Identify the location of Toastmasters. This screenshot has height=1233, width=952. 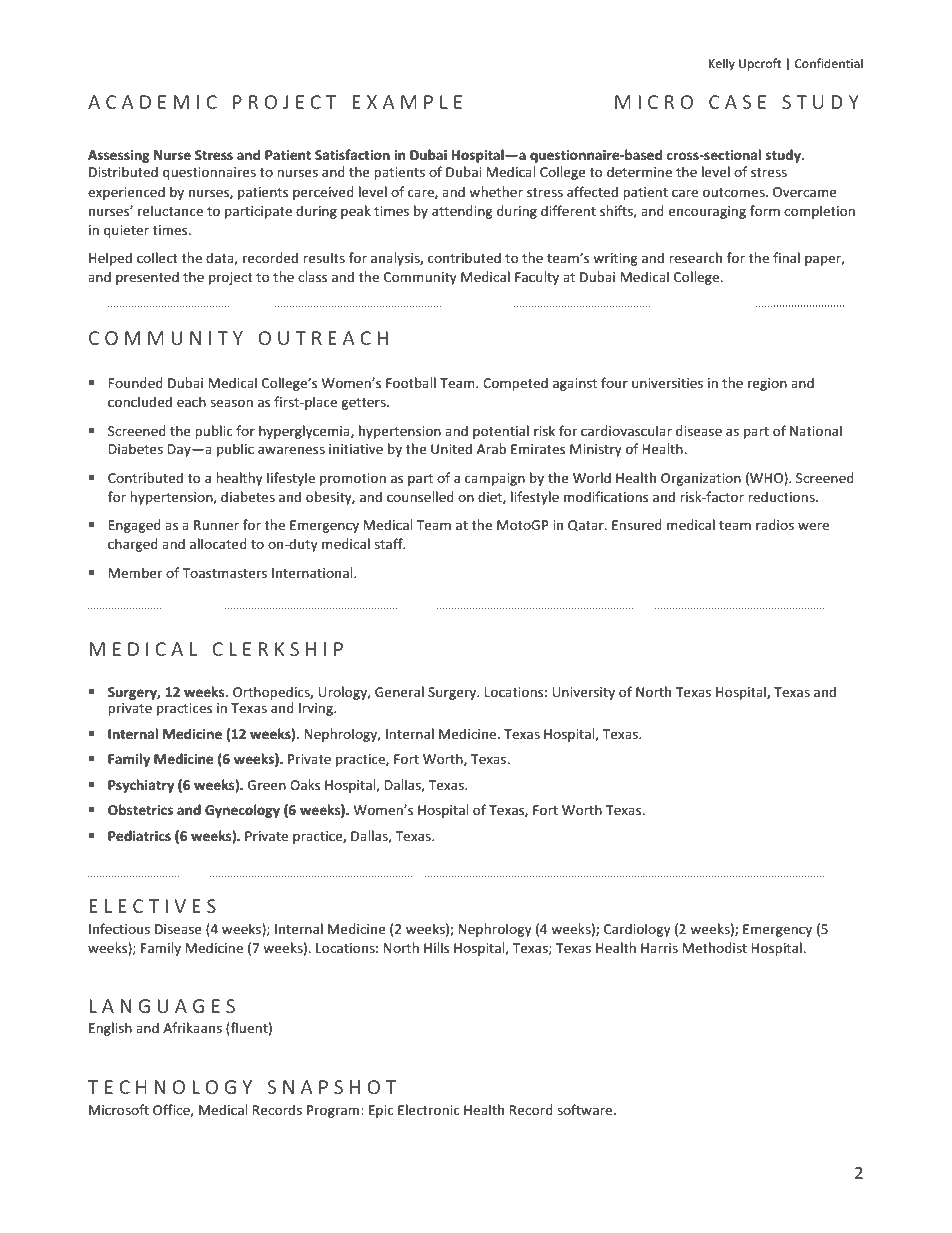
(225, 573).
